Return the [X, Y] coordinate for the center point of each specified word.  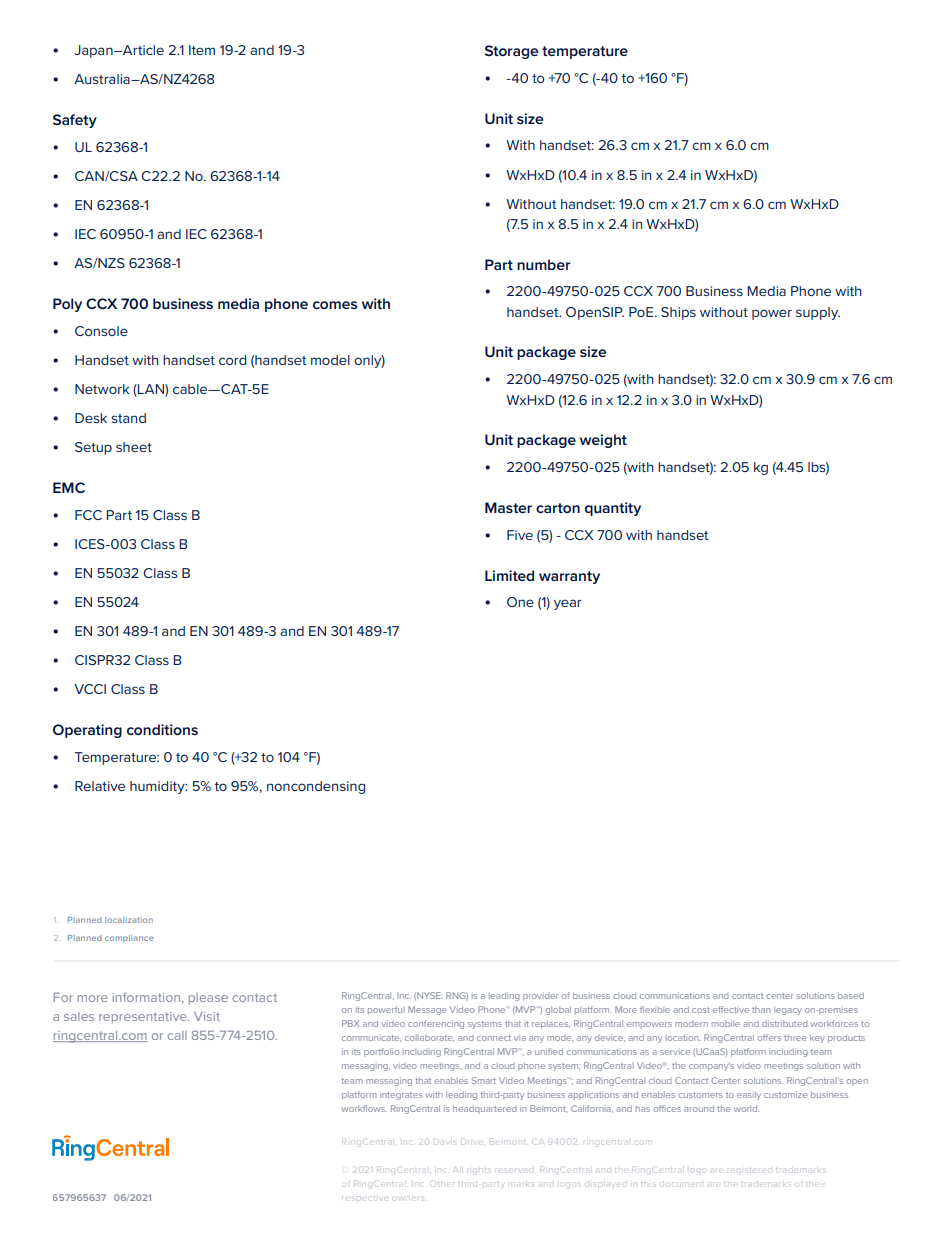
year [568, 604]
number [544, 264]
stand [128, 418]
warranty [569, 577]
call [177, 1035]
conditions [162, 729]
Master [508, 507]
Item [202, 50]
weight [603, 441]
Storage [511, 52]
